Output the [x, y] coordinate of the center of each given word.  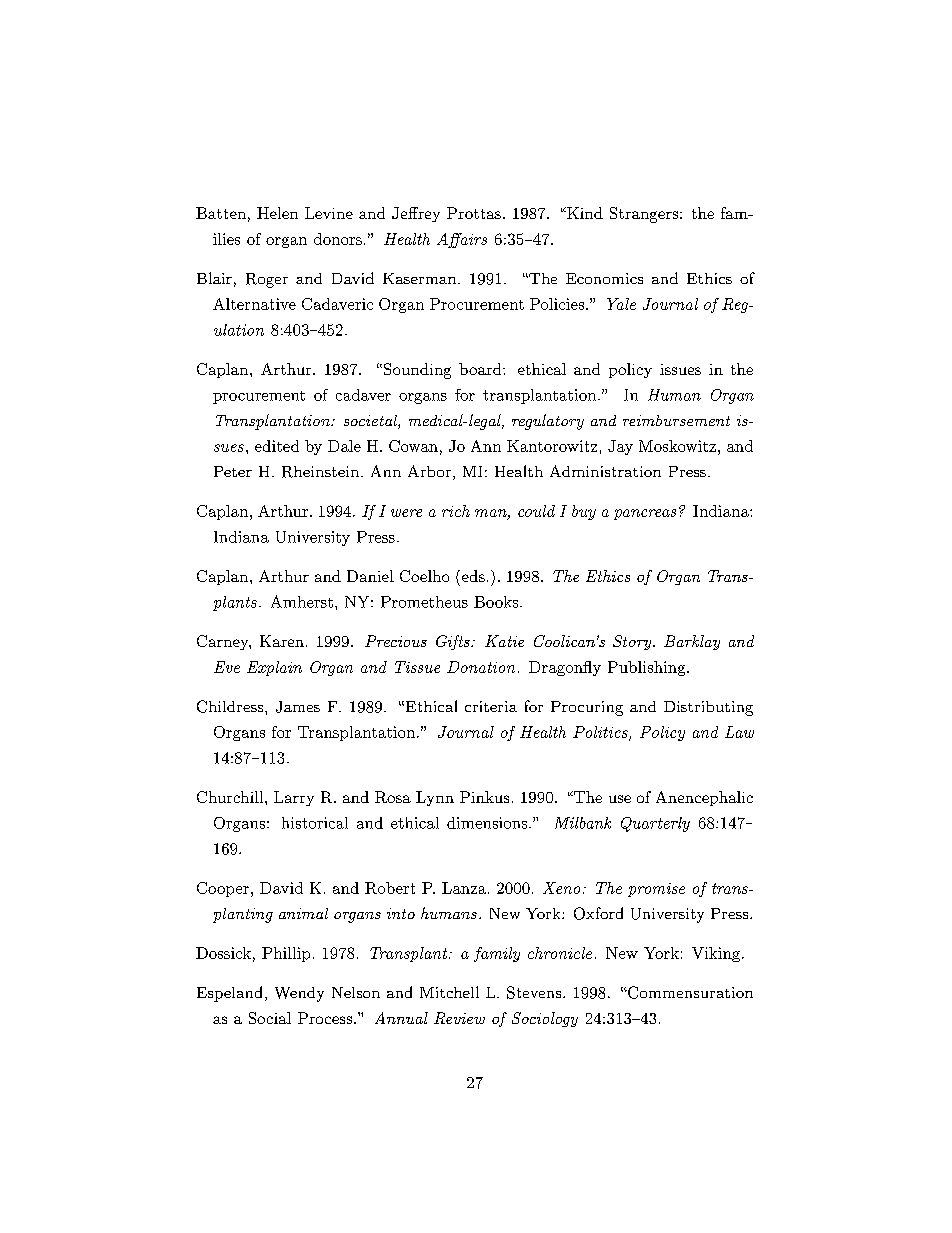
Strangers [645, 215]
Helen [277, 213]
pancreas [645, 514]
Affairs [462, 240]
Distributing [708, 708]
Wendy [299, 994]
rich [456, 511]
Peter [233, 471]
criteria [491, 706]
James [298, 707]
